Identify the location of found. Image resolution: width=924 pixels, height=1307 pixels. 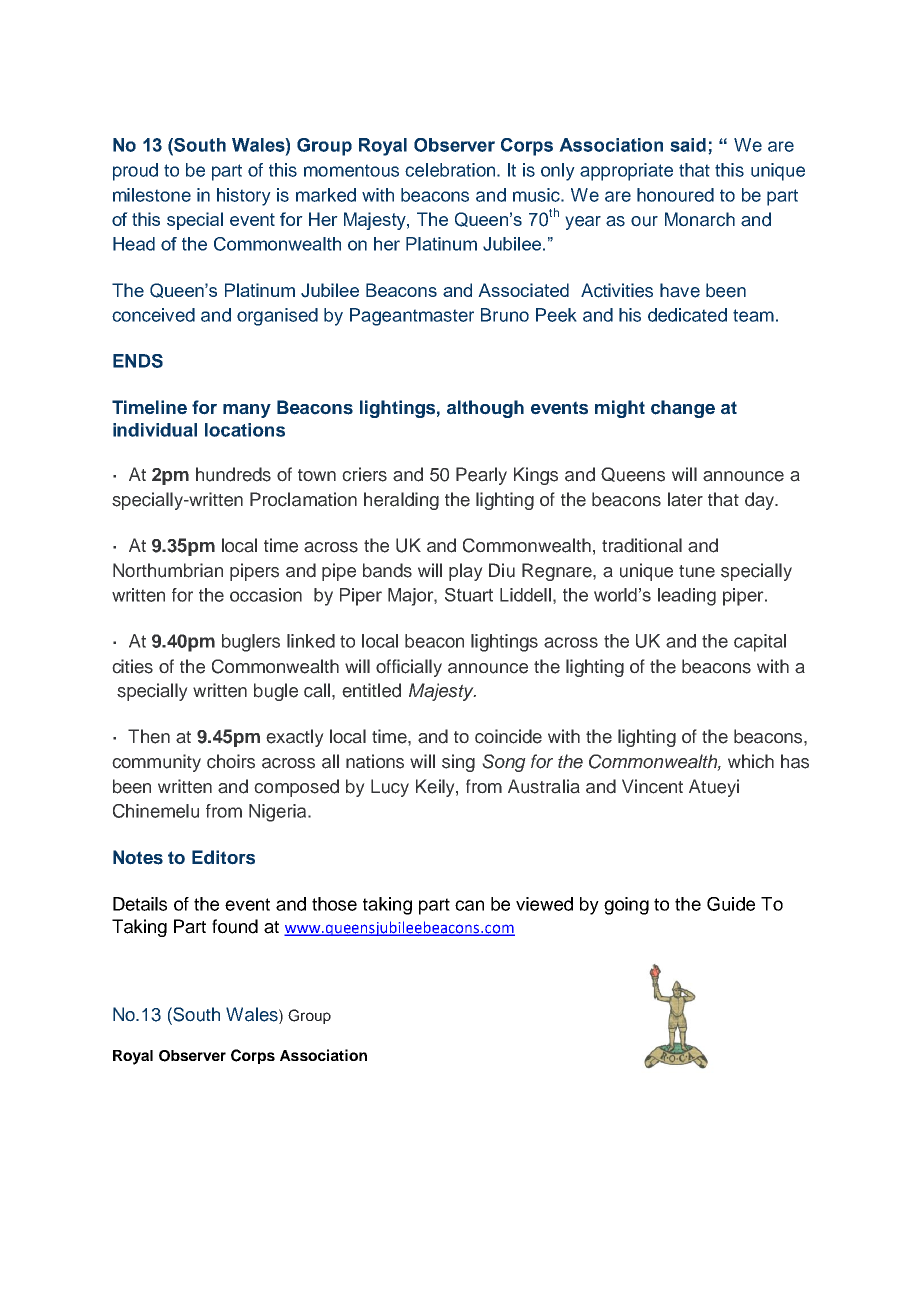
(235, 926).
